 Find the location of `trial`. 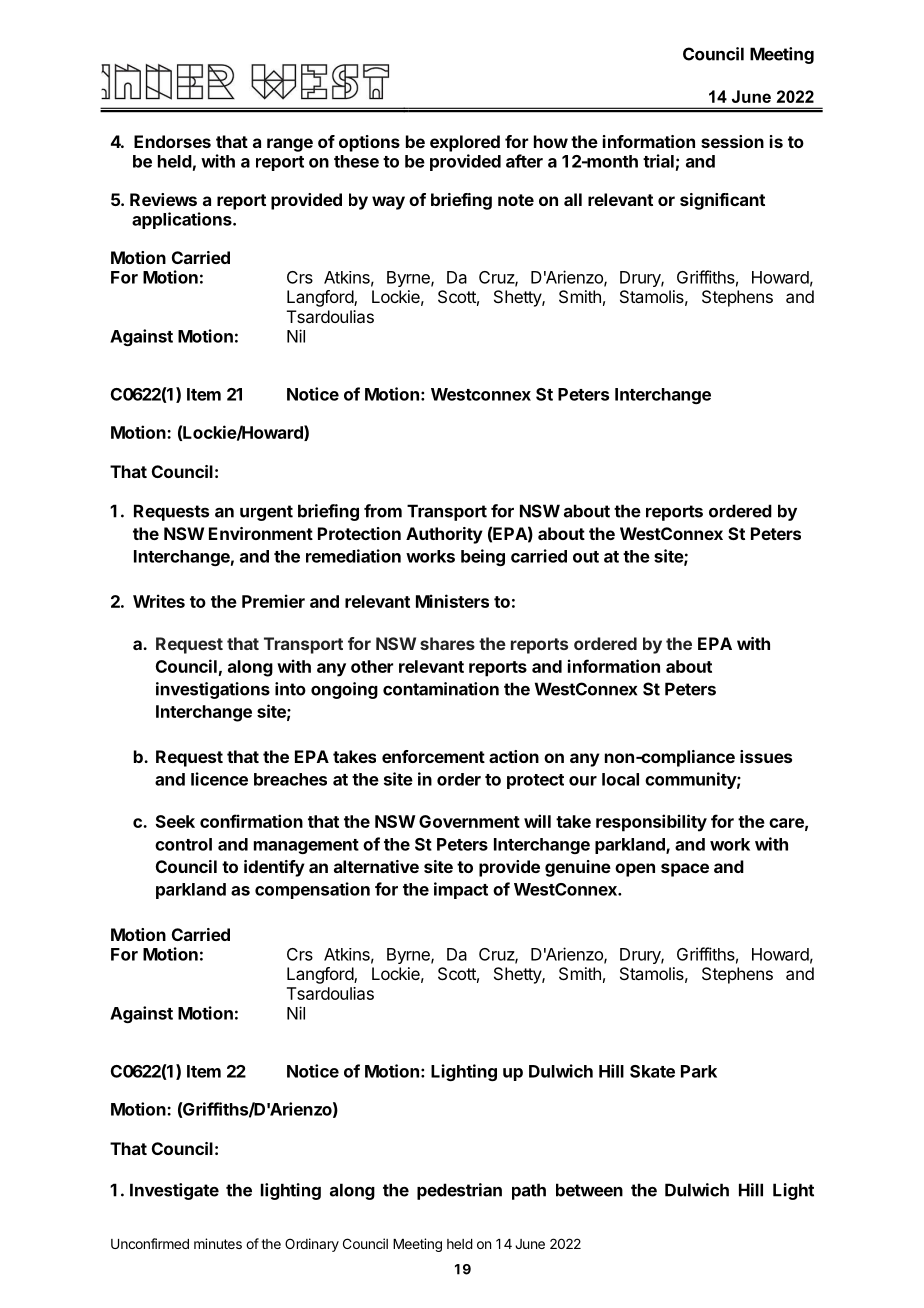

trial is located at coordinates (658, 161).
